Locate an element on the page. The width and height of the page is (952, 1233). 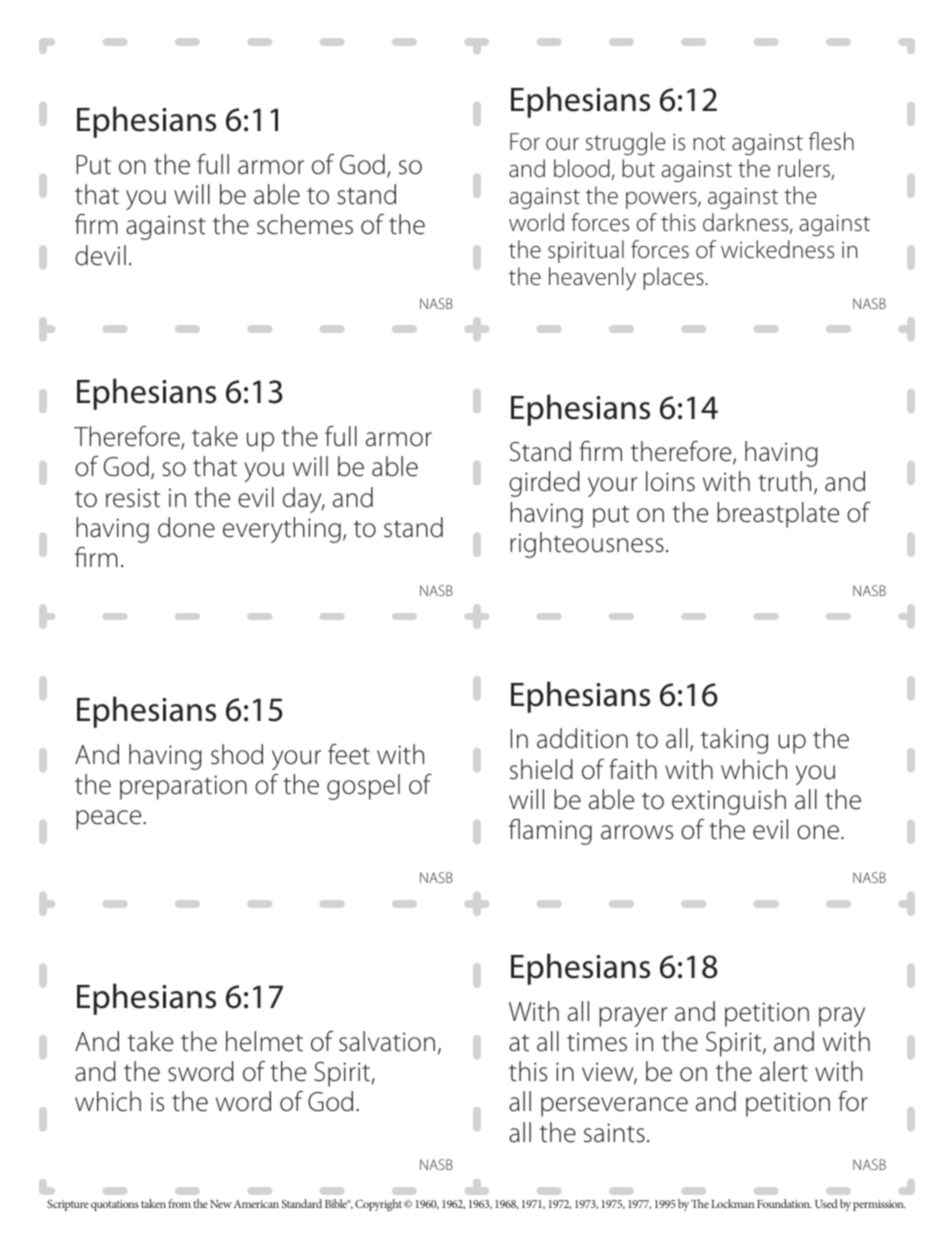
truth is located at coordinates (784, 481).
